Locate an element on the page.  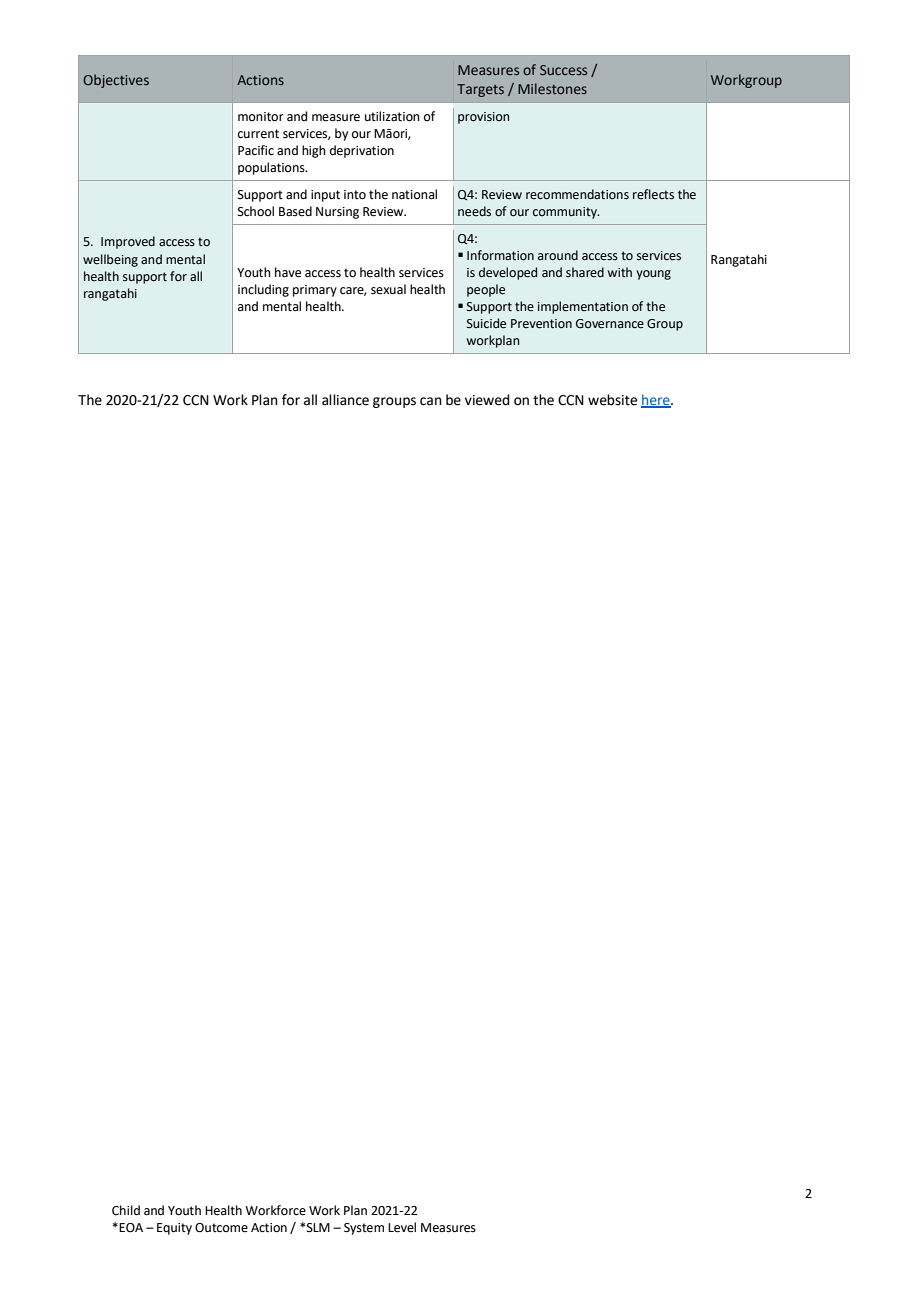
Equity is located at coordinates (174, 1229).
